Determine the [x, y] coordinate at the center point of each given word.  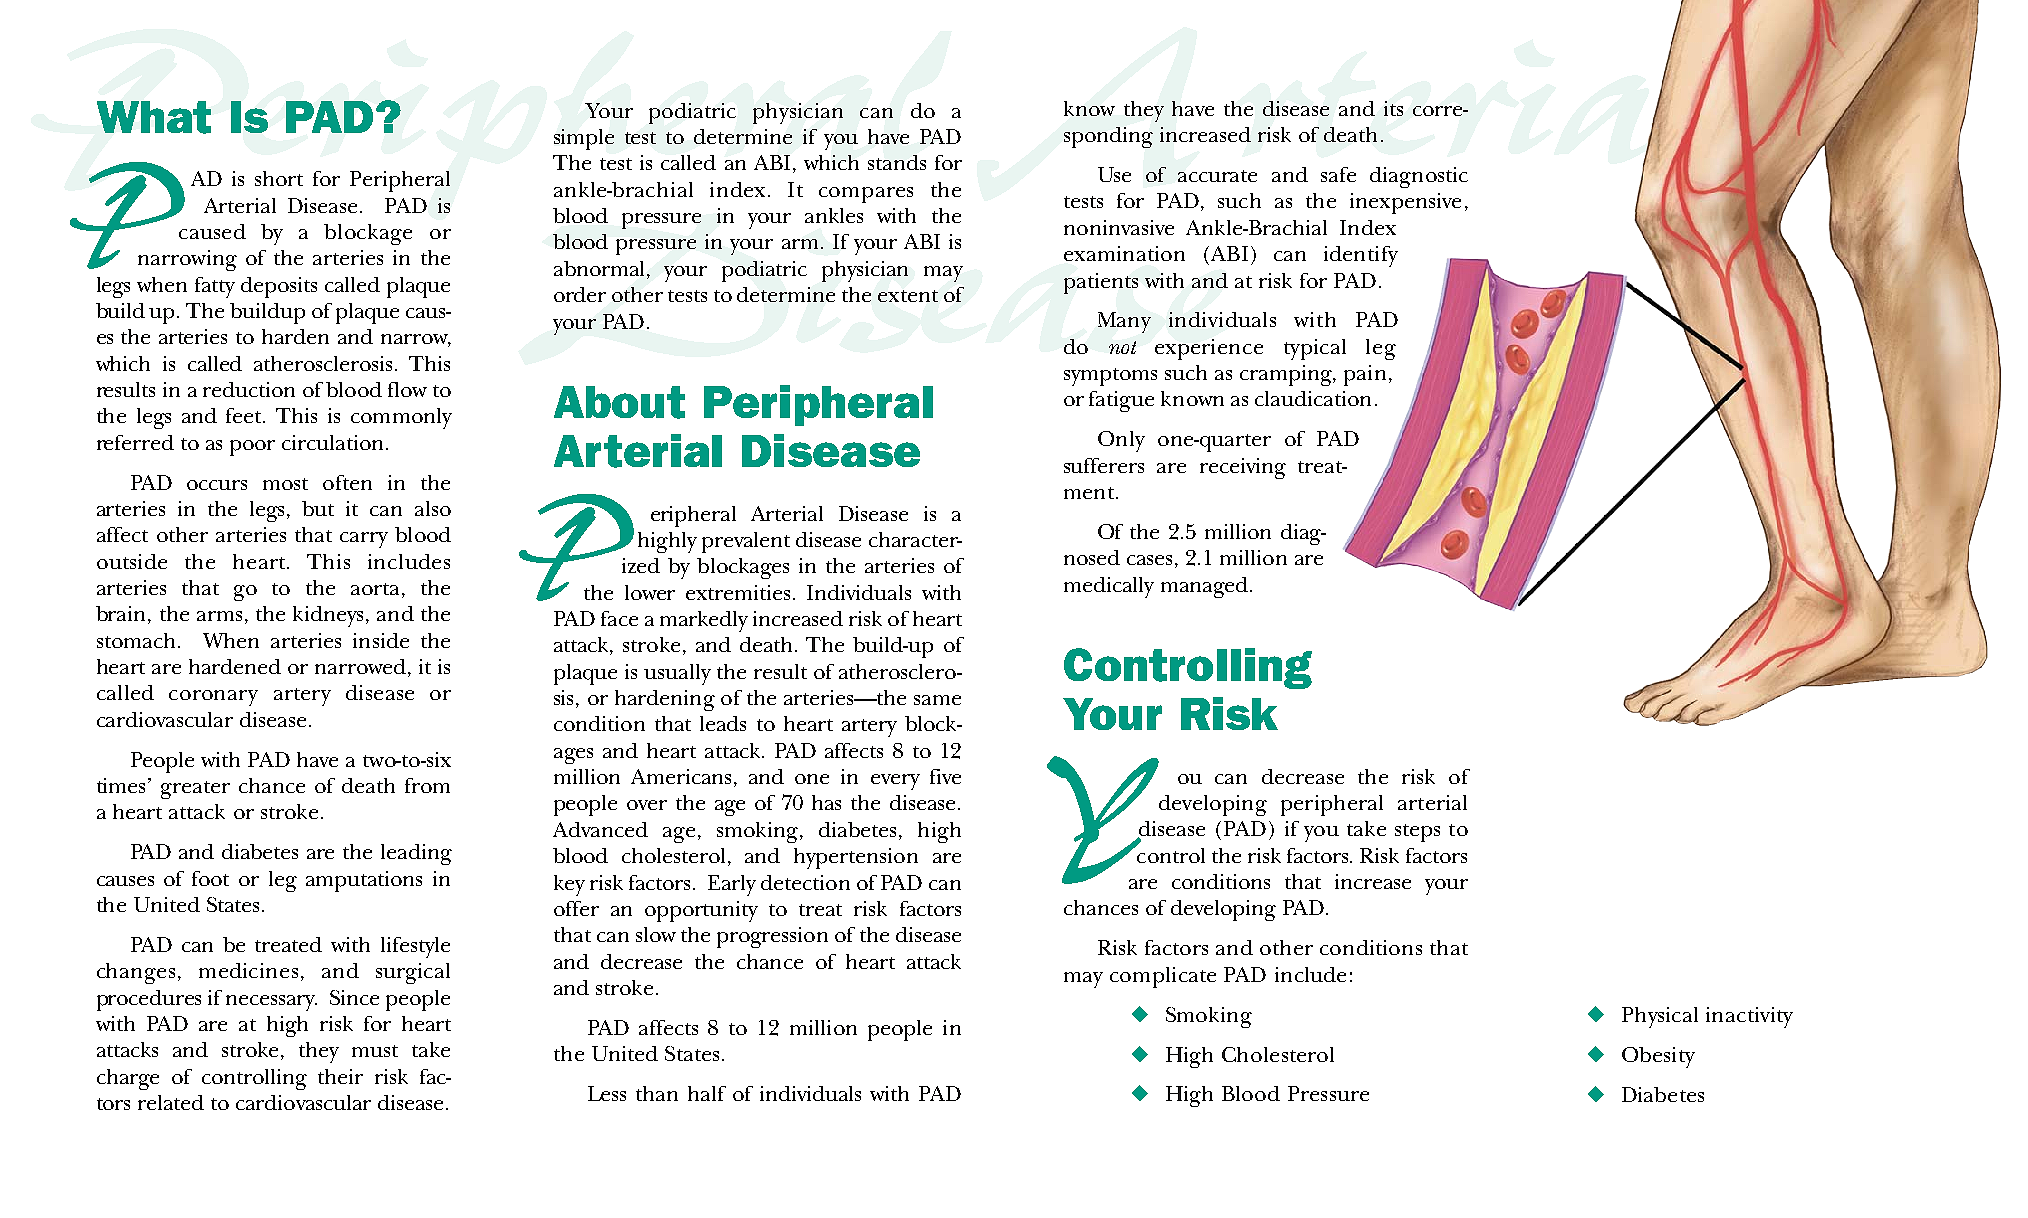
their [340, 1076]
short [279, 178]
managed [1204, 587]
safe [1338, 174]
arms [219, 616]
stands [897, 162]
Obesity [1658, 1057]
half [707, 1093]
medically [1109, 587]
